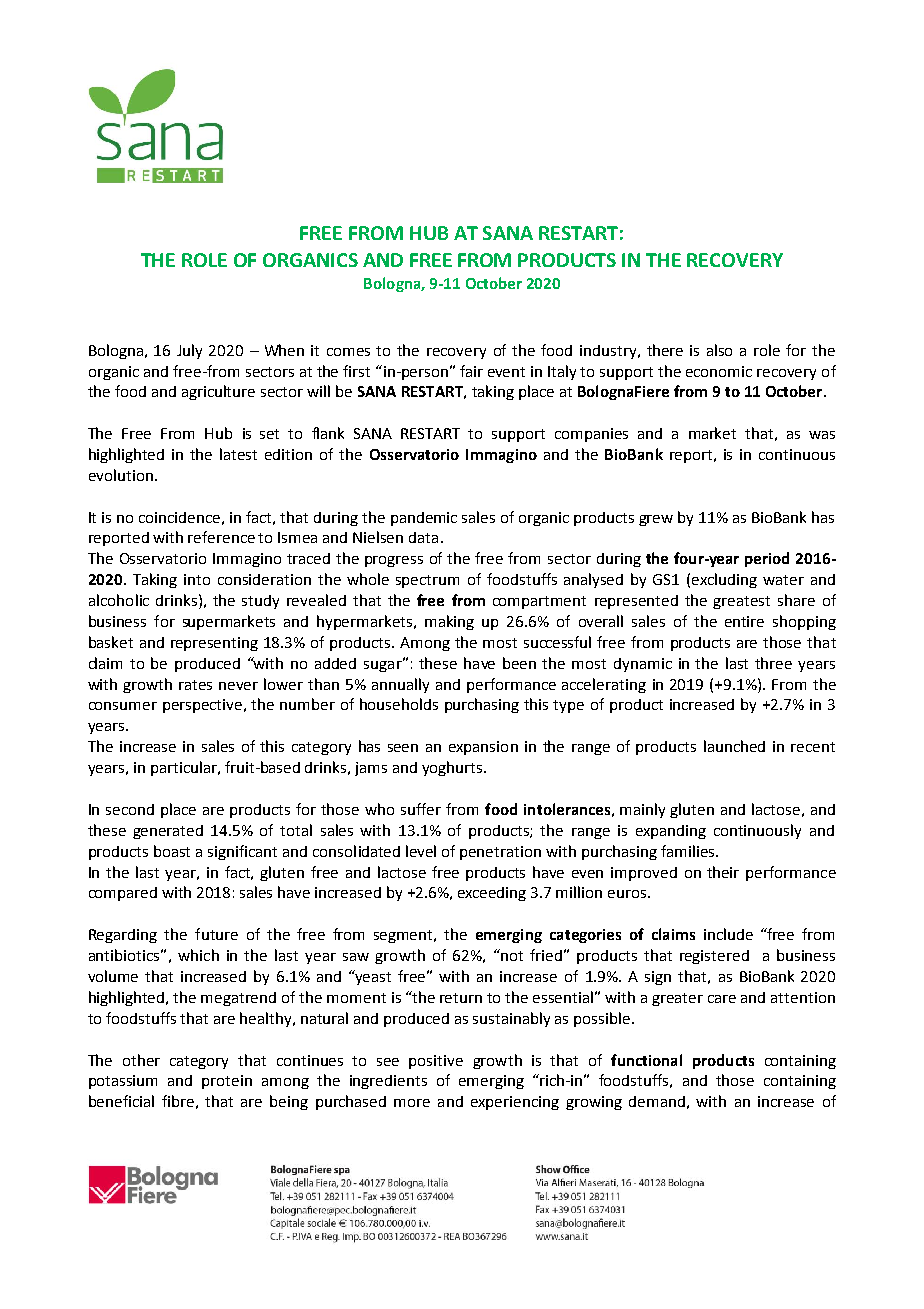 The height and width of the page is (1309, 924). I want to click on perspective, so click(202, 706).
